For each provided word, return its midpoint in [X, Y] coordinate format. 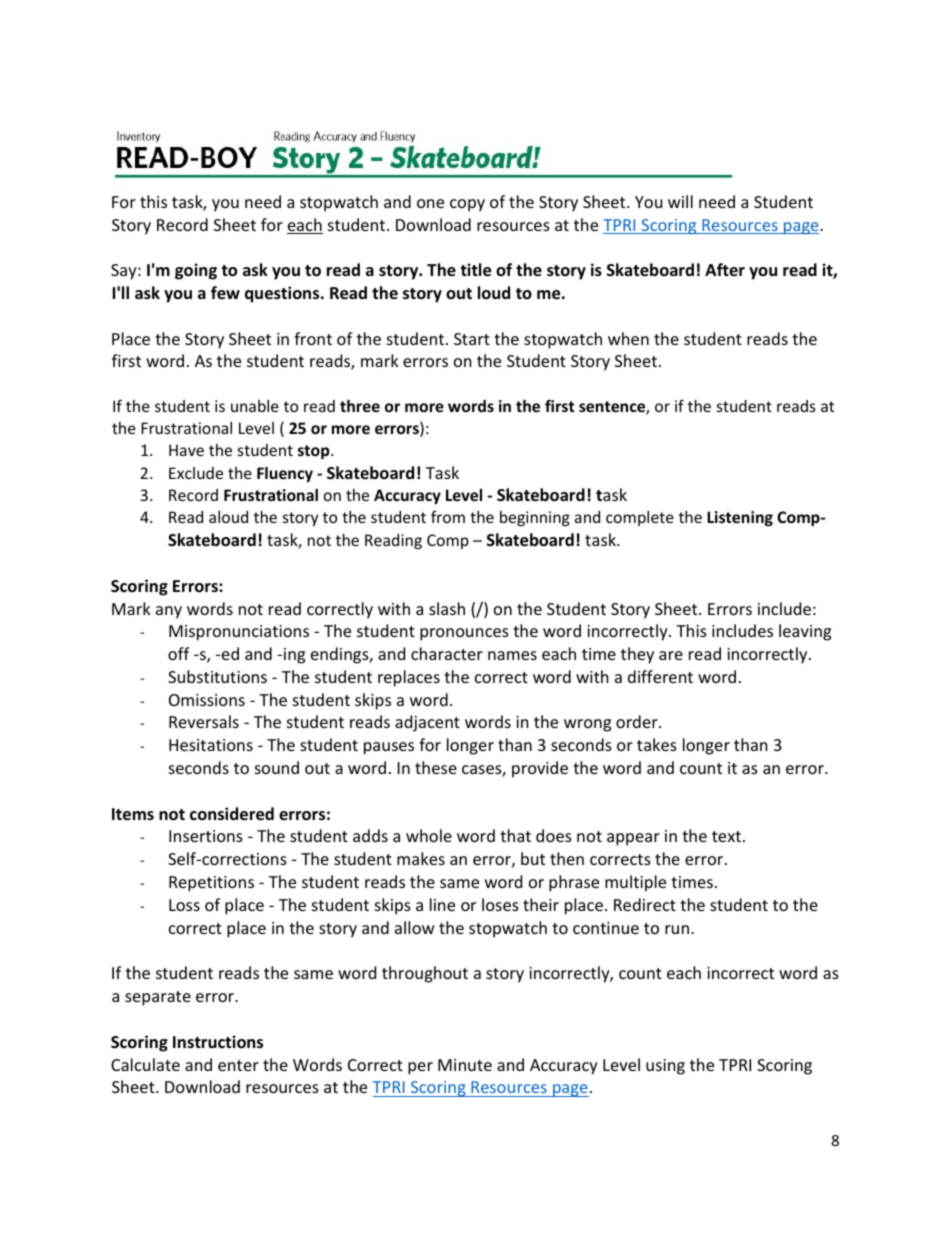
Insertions [206, 836]
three [360, 406]
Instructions [218, 1042]
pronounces [464, 634]
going [196, 271]
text [726, 836]
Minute [465, 1065]
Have [186, 450]
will [680, 201]
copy [467, 205]
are [671, 655]
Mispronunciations [239, 633]
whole [429, 835]
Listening [740, 518]
